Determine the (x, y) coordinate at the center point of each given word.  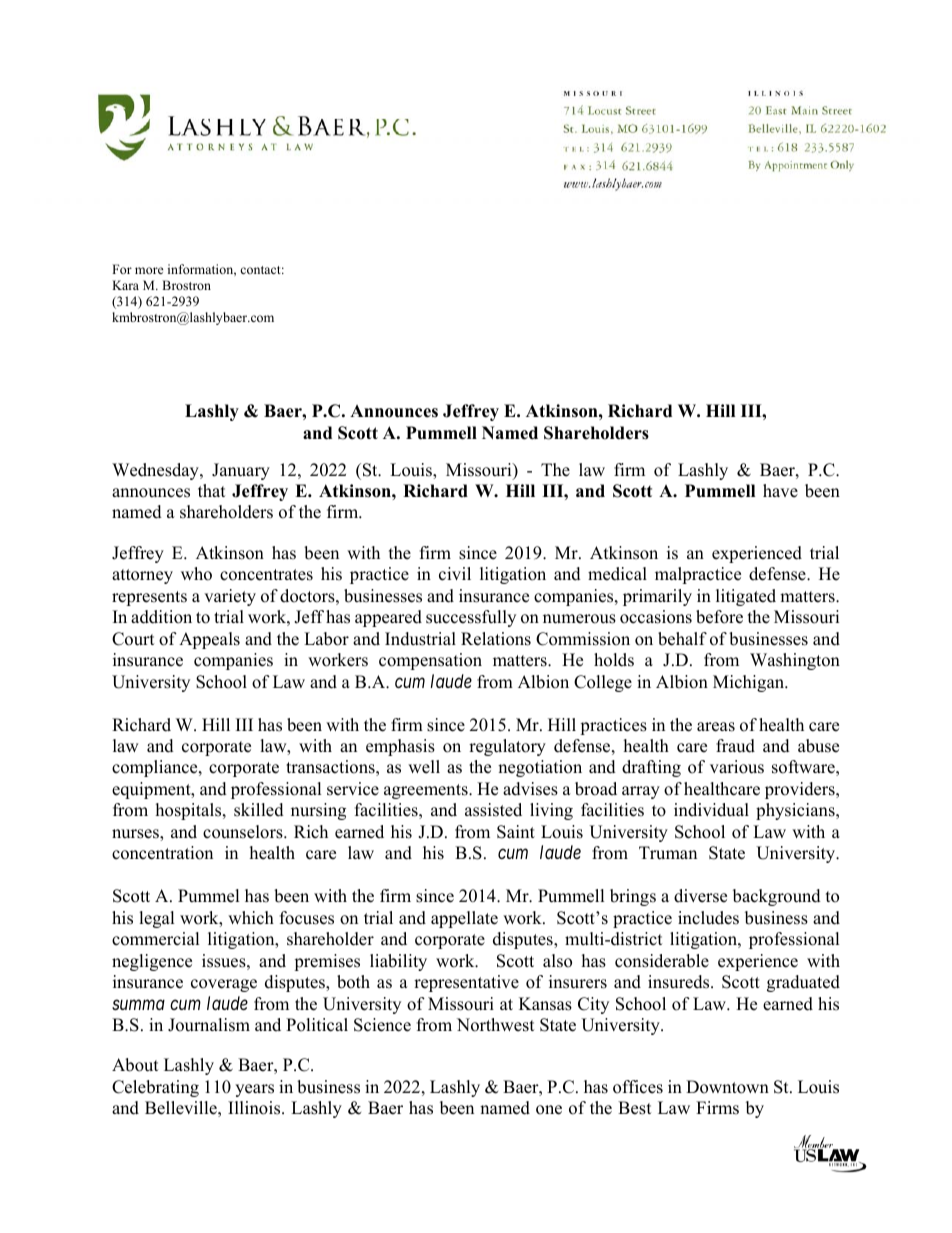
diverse (700, 896)
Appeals (209, 640)
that (211, 490)
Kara (125, 285)
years (254, 1090)
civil (455, 574)
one (549, 1110)
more (149, 270)
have (780, 491)
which (251, 918)
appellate (464, 919)
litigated (746, 597)
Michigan (750, 683)
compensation (430, 661)
